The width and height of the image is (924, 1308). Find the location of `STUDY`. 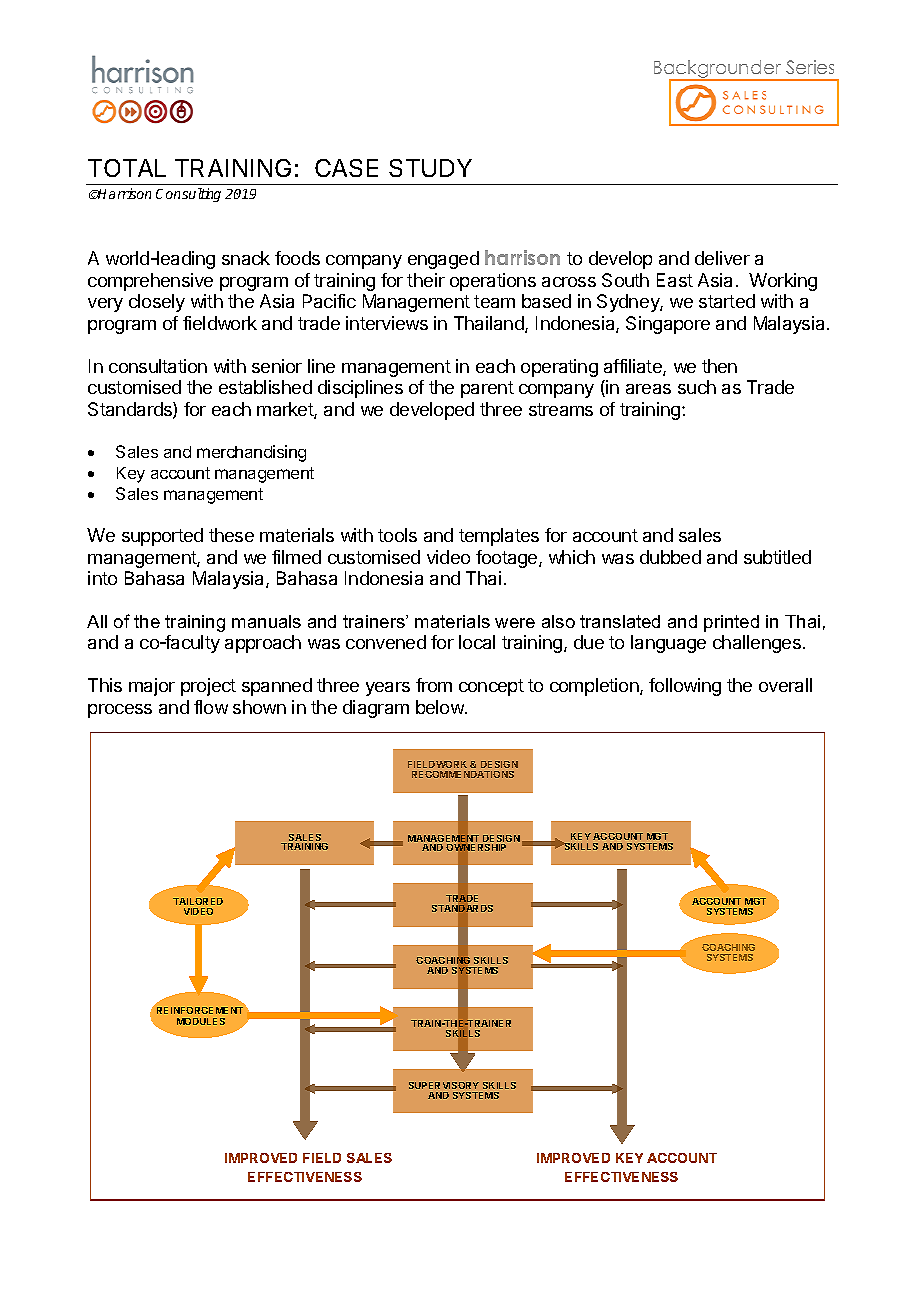

STUDY is located at coordinates (430, 168).
